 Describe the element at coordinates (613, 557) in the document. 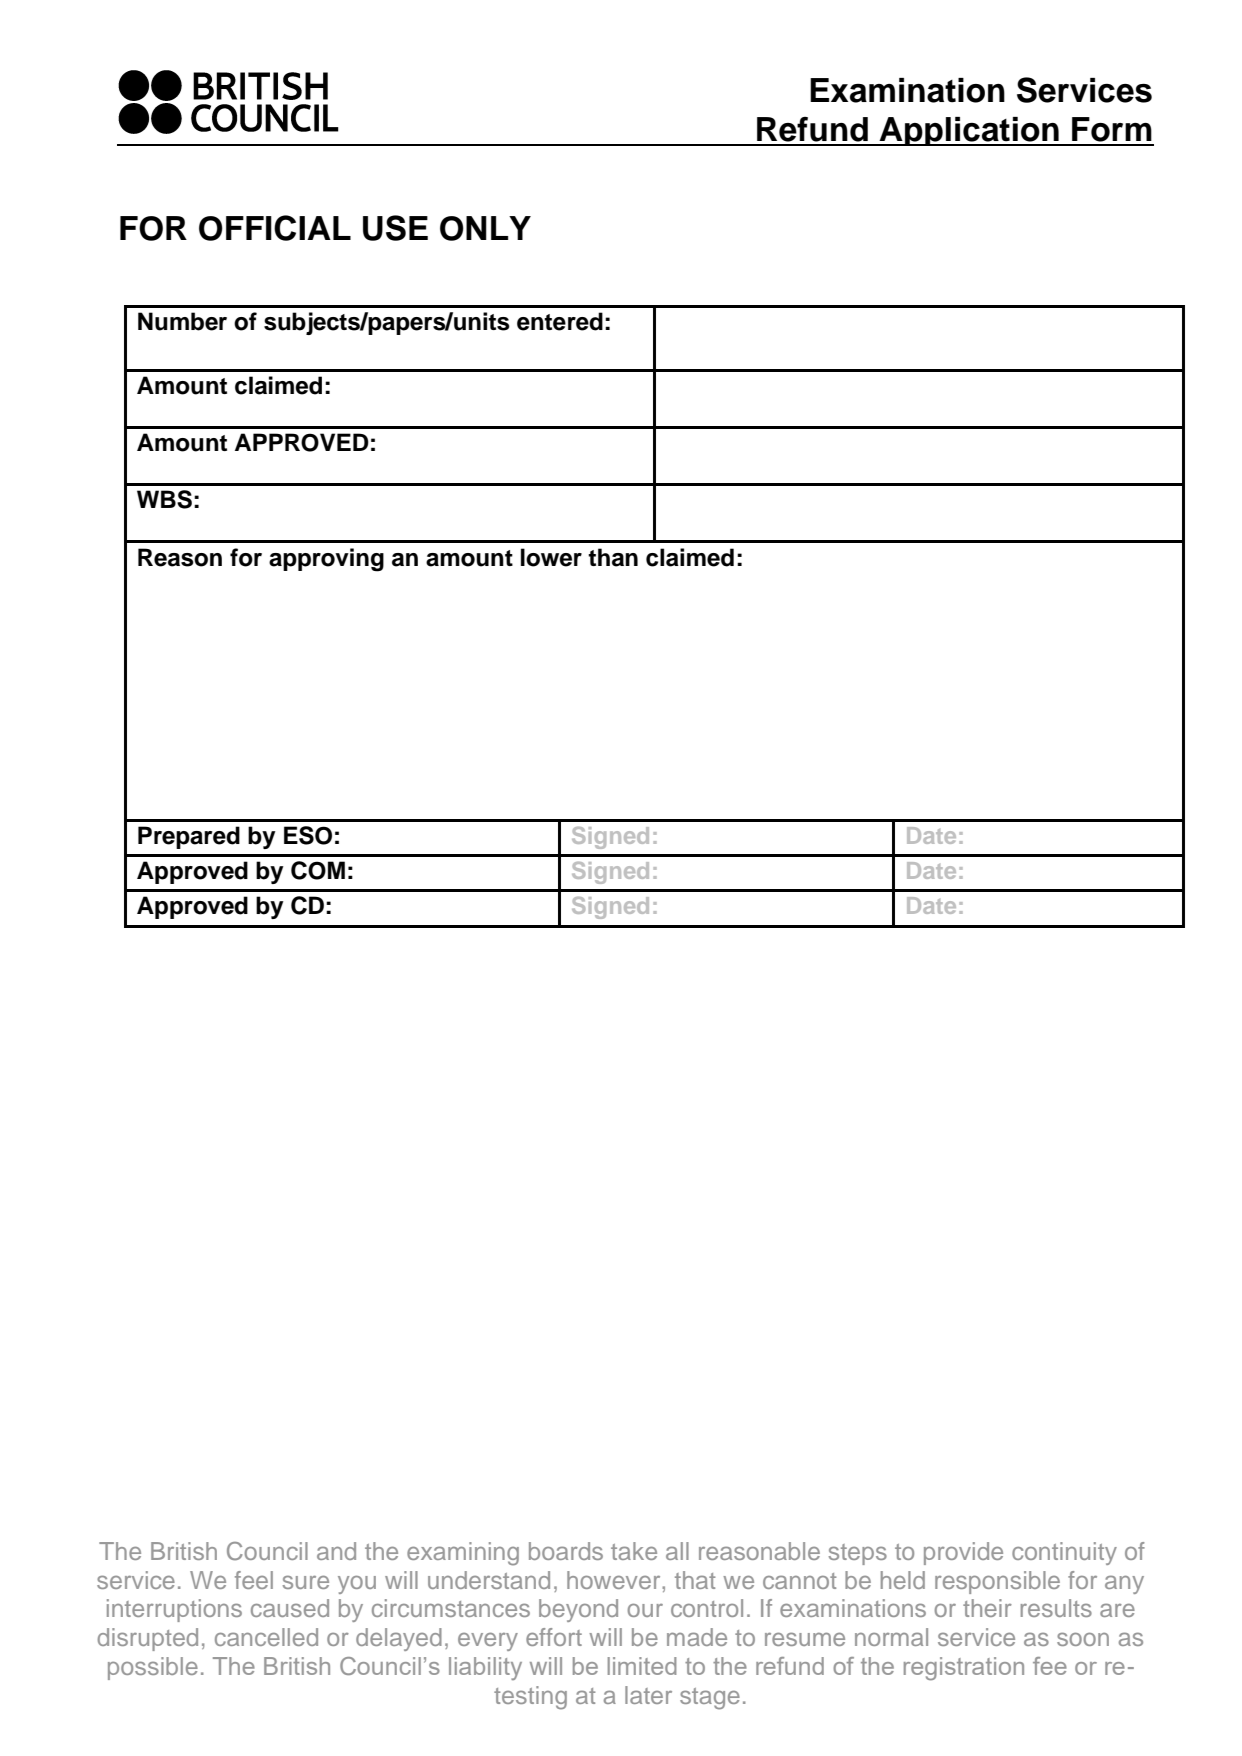

I see `than` at that location.
